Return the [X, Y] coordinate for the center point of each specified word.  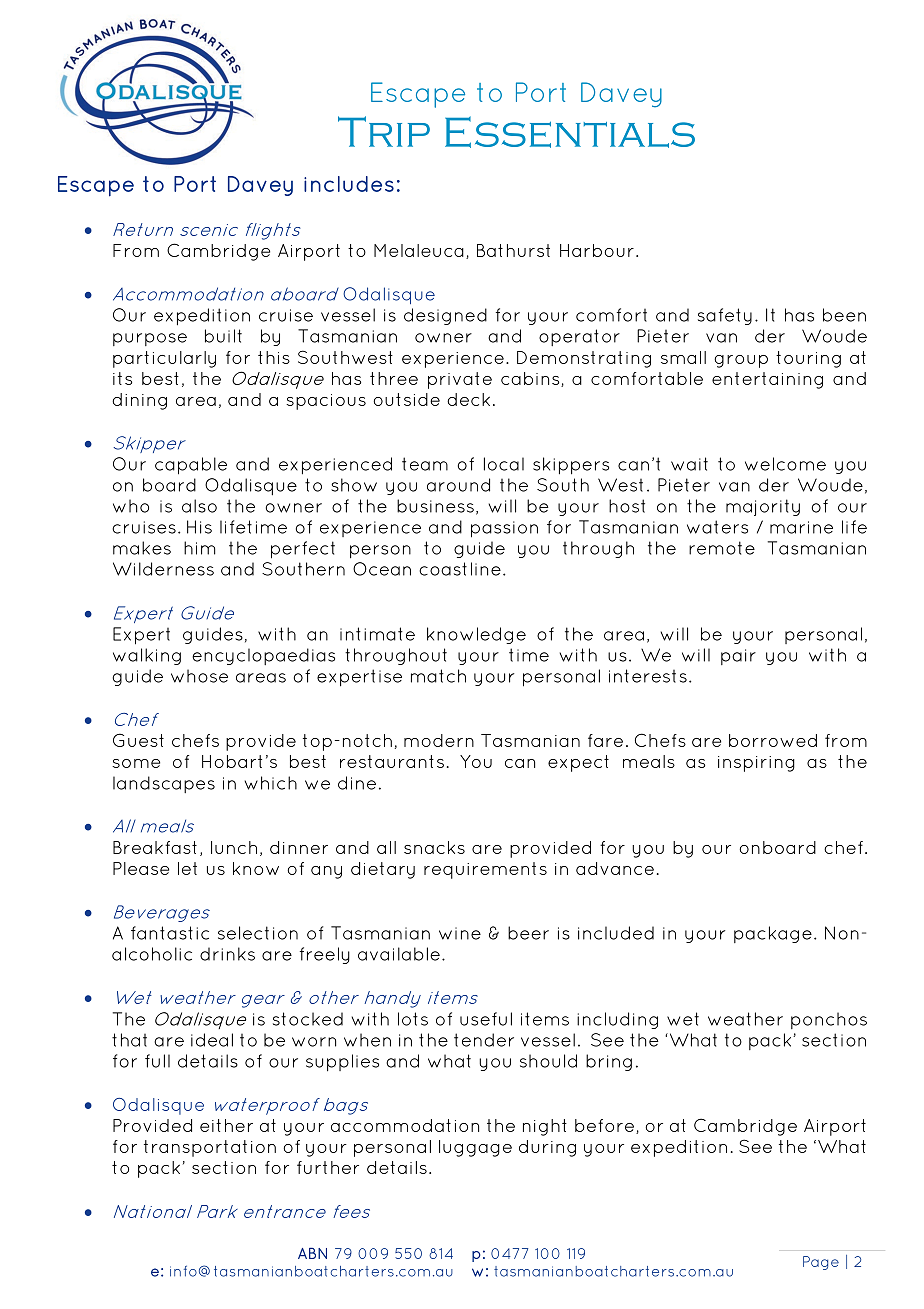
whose [199, 676]
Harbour [597, 250]
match [438, 676]
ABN [312, 1253]
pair [738, 657]
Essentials [570, 132]
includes [349, 184]
